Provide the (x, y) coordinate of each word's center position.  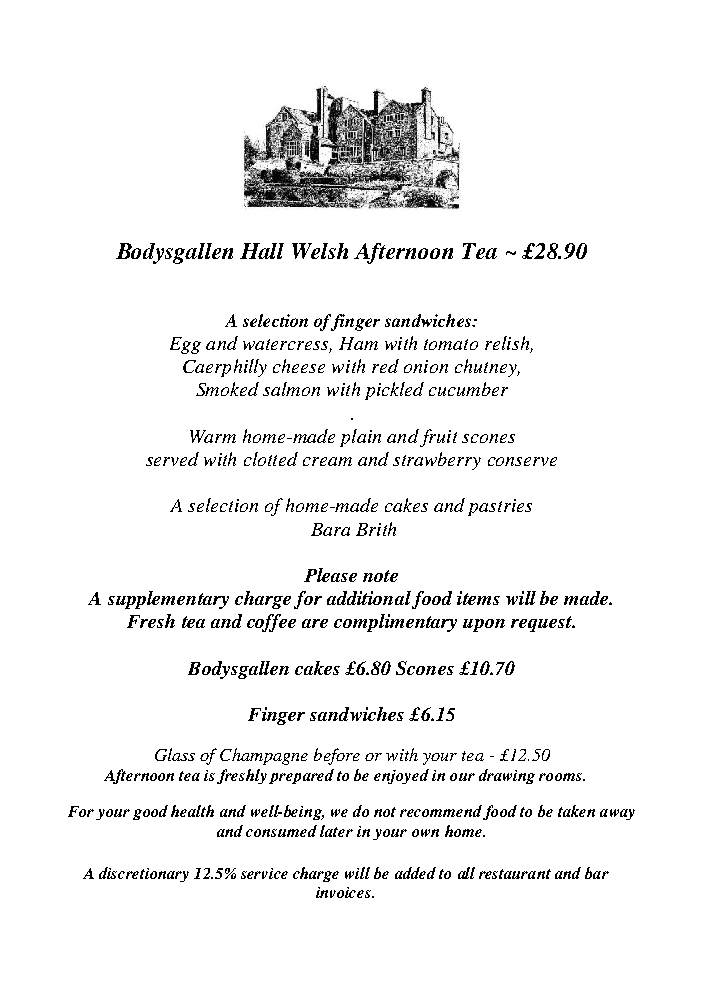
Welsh (320, 251)
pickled (394, 391)
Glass (175, 754)
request (542, 624)
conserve (522, 461)
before (337, 756)
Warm (213, 436)
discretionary (144, 874)
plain (360, 438)
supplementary (168, 600)
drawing (507, 776)
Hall (262, 251)
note (380, 576)
